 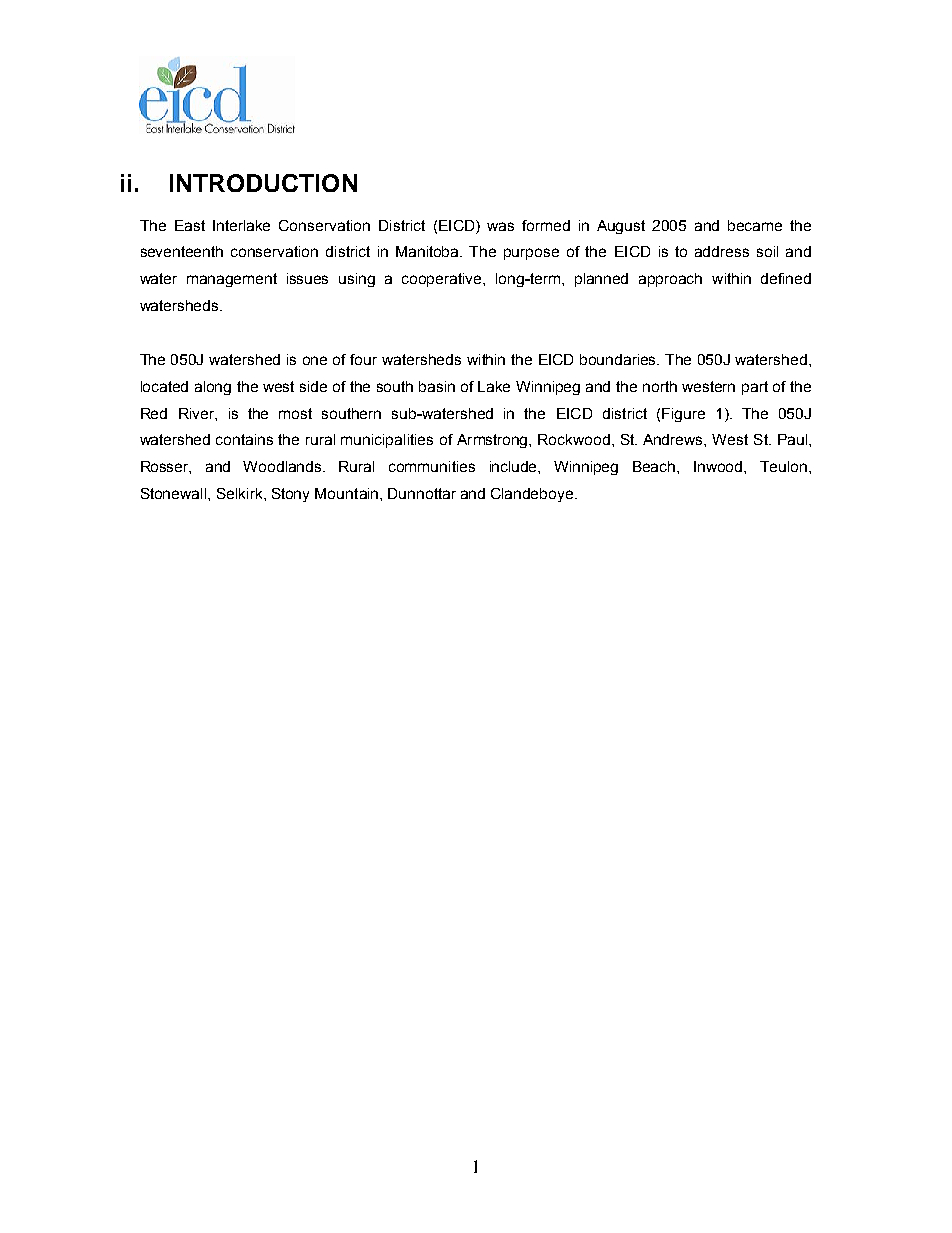 I want to click on Armstrong, so click(x=493, y=441).
